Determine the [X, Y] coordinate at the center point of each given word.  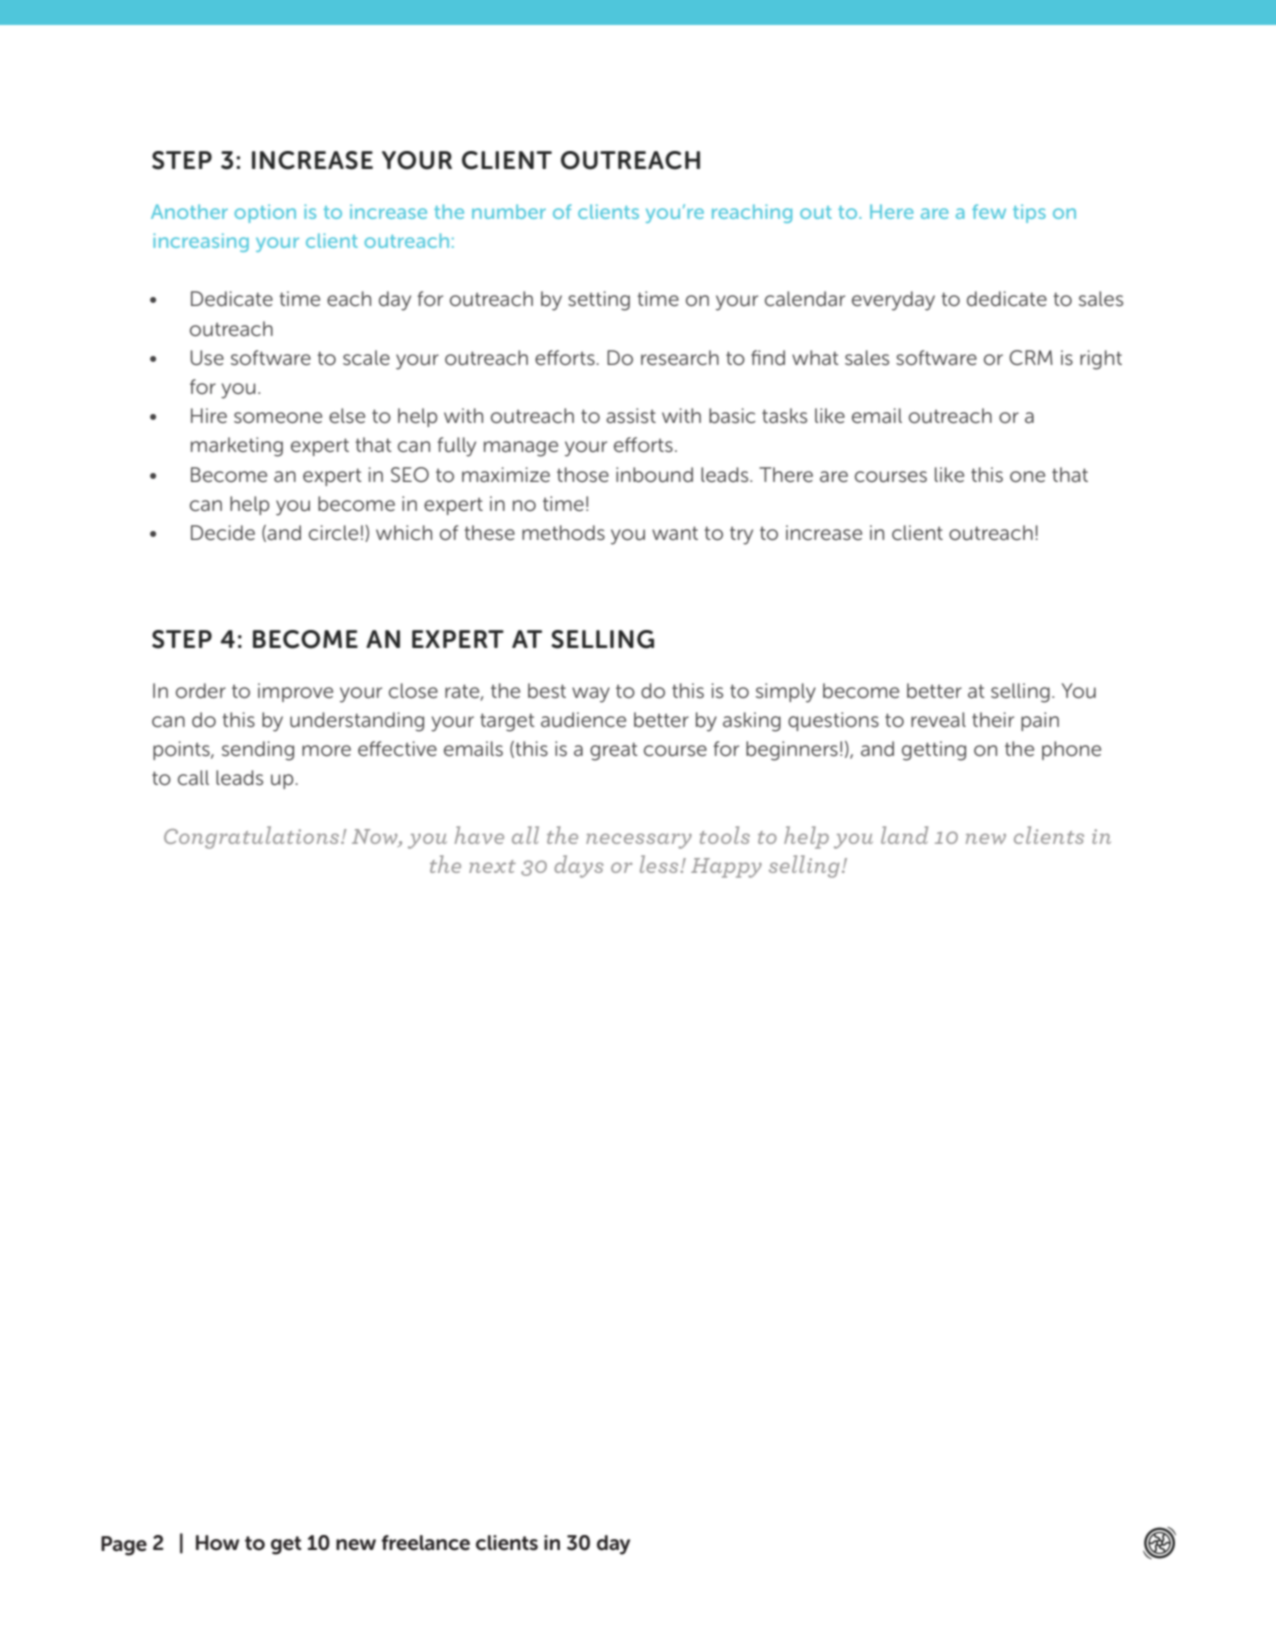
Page [124, 1546]
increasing [201, 242]
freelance [425, 1543]
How [217, 1543]
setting [599, 301]
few [989, 211]
